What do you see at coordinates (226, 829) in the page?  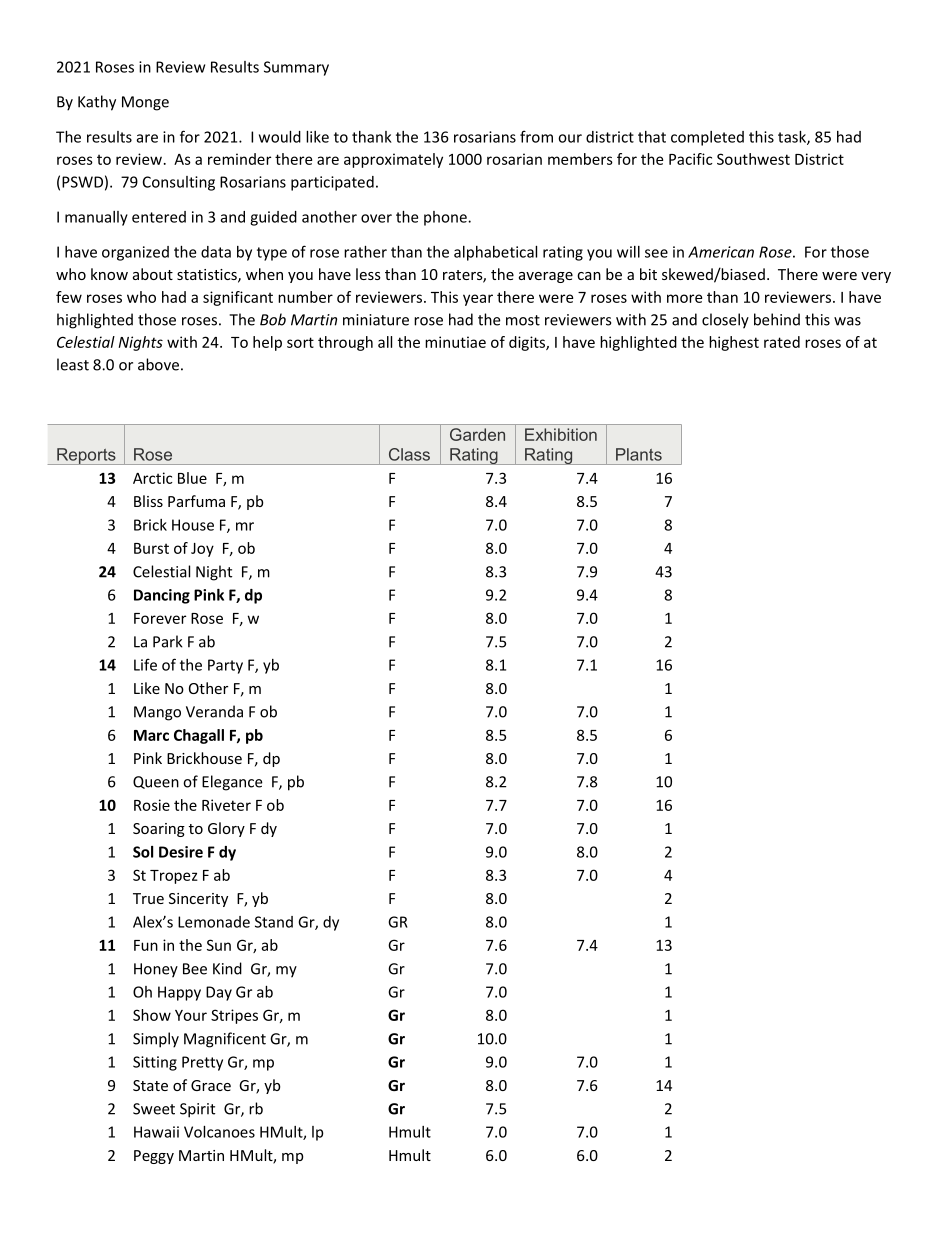 I see `Glory` at bounding box center [226, 829].
